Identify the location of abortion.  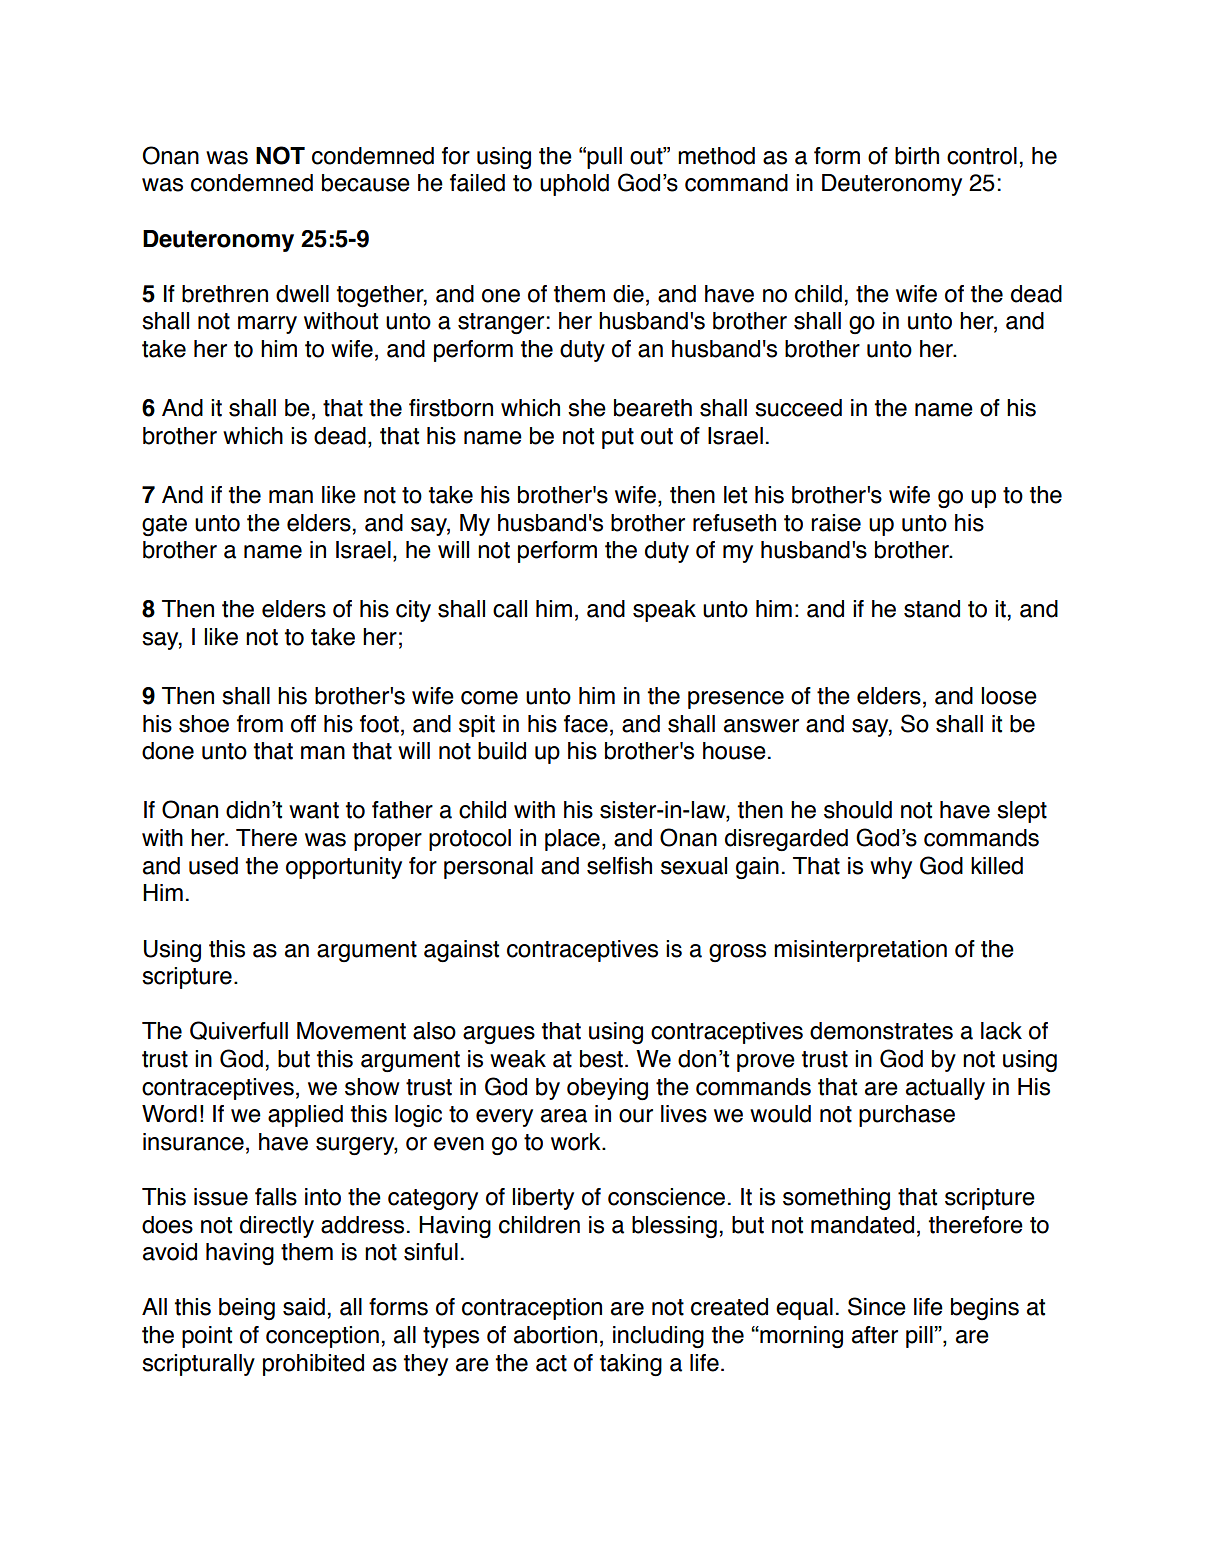
(555, 1335).
